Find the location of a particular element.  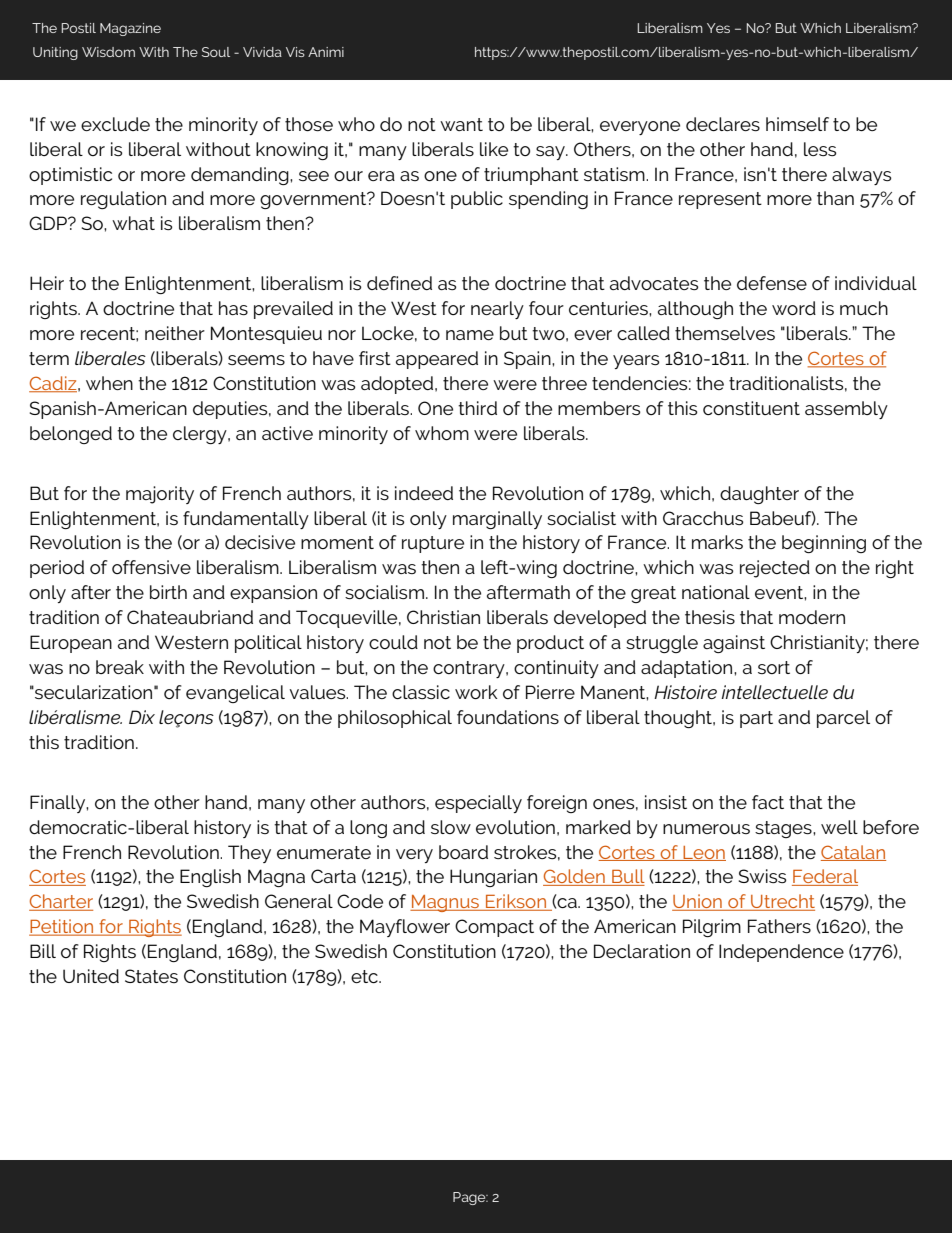

marginally is located at coordinates (497, 520).
